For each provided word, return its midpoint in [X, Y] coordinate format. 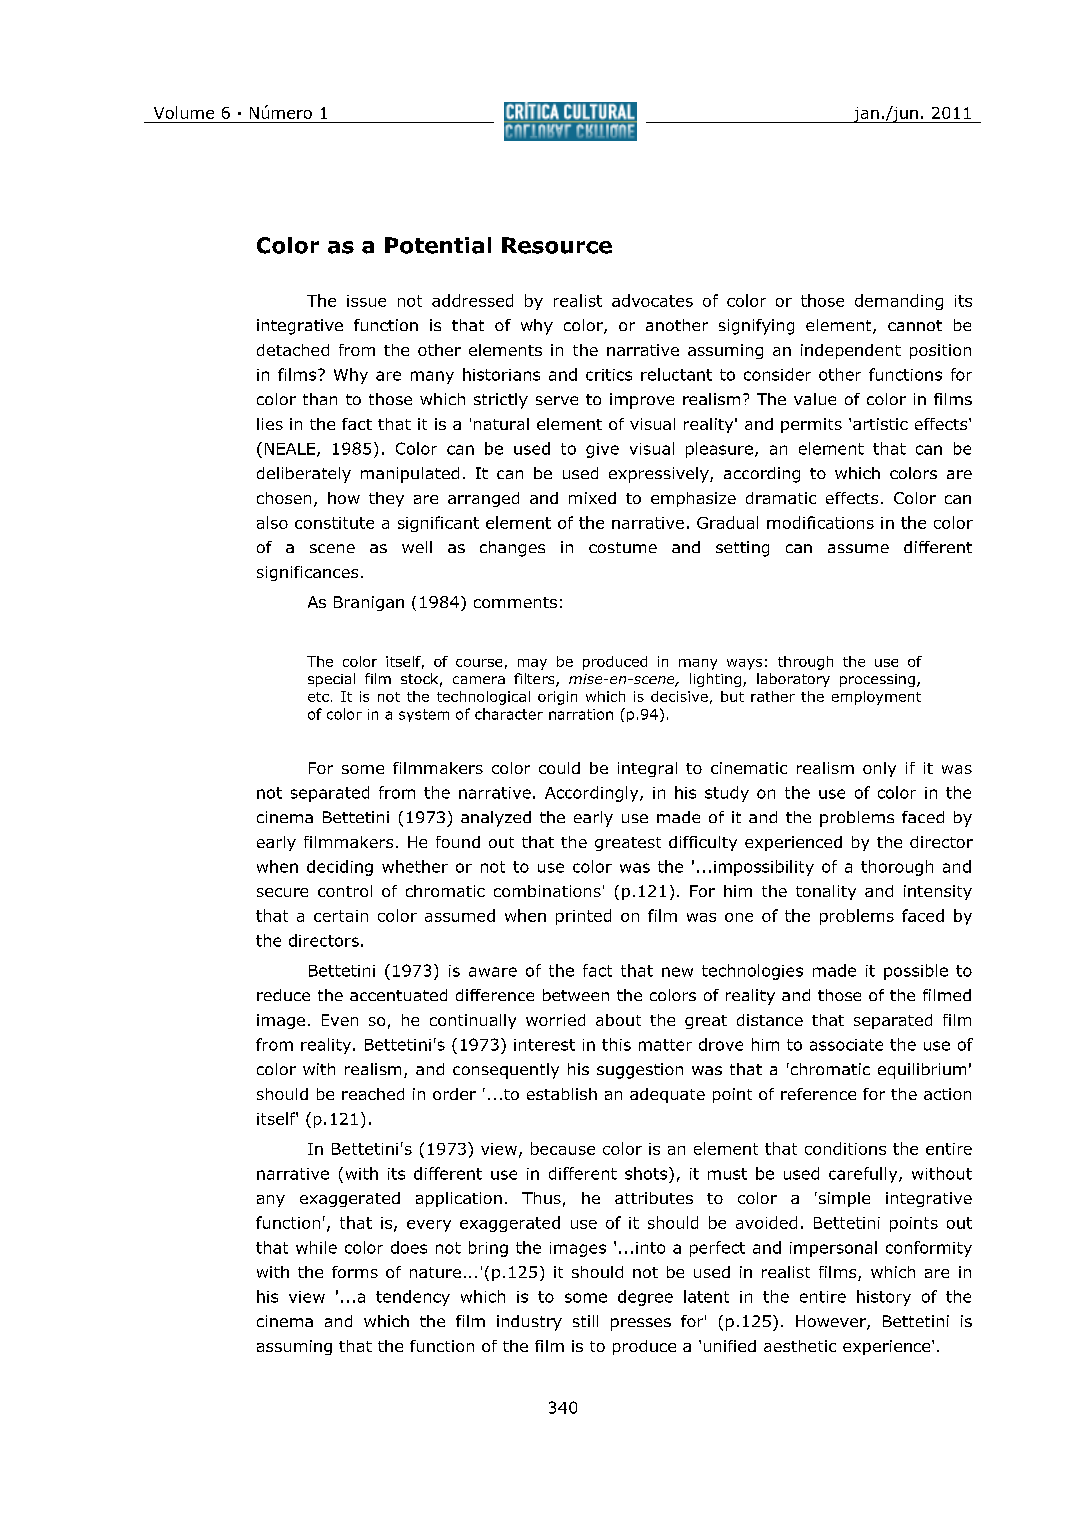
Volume [184, 112]
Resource [557, 245]
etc [318, 697]
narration [581, 714]
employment [876, 698]
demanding [899, 302]
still [585, 1321]
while [316, 1247]
